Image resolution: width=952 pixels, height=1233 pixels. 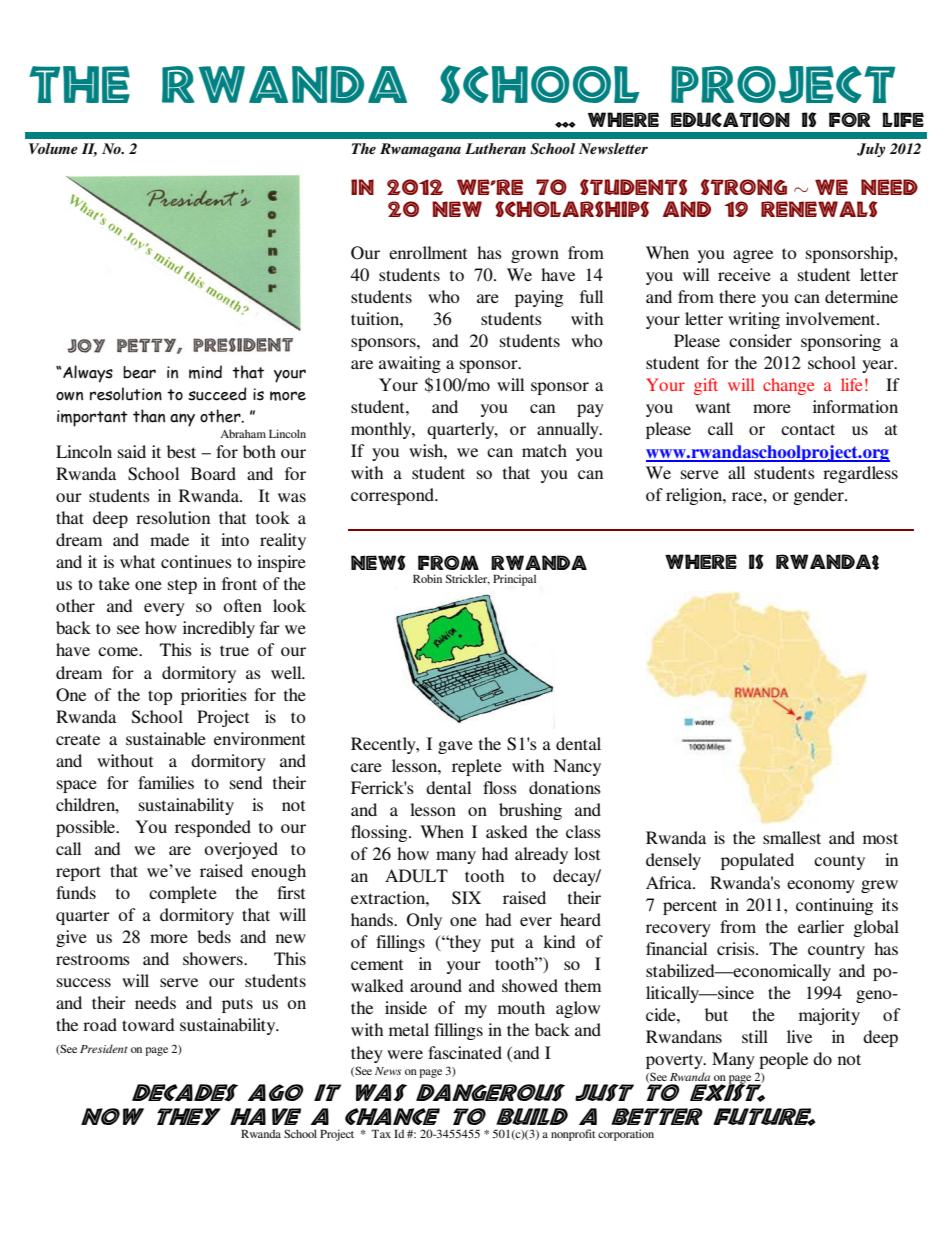 What do you see at coordinates (495, 148) in the page?
I see `Lutheran` at bounding box center [495, 148].
